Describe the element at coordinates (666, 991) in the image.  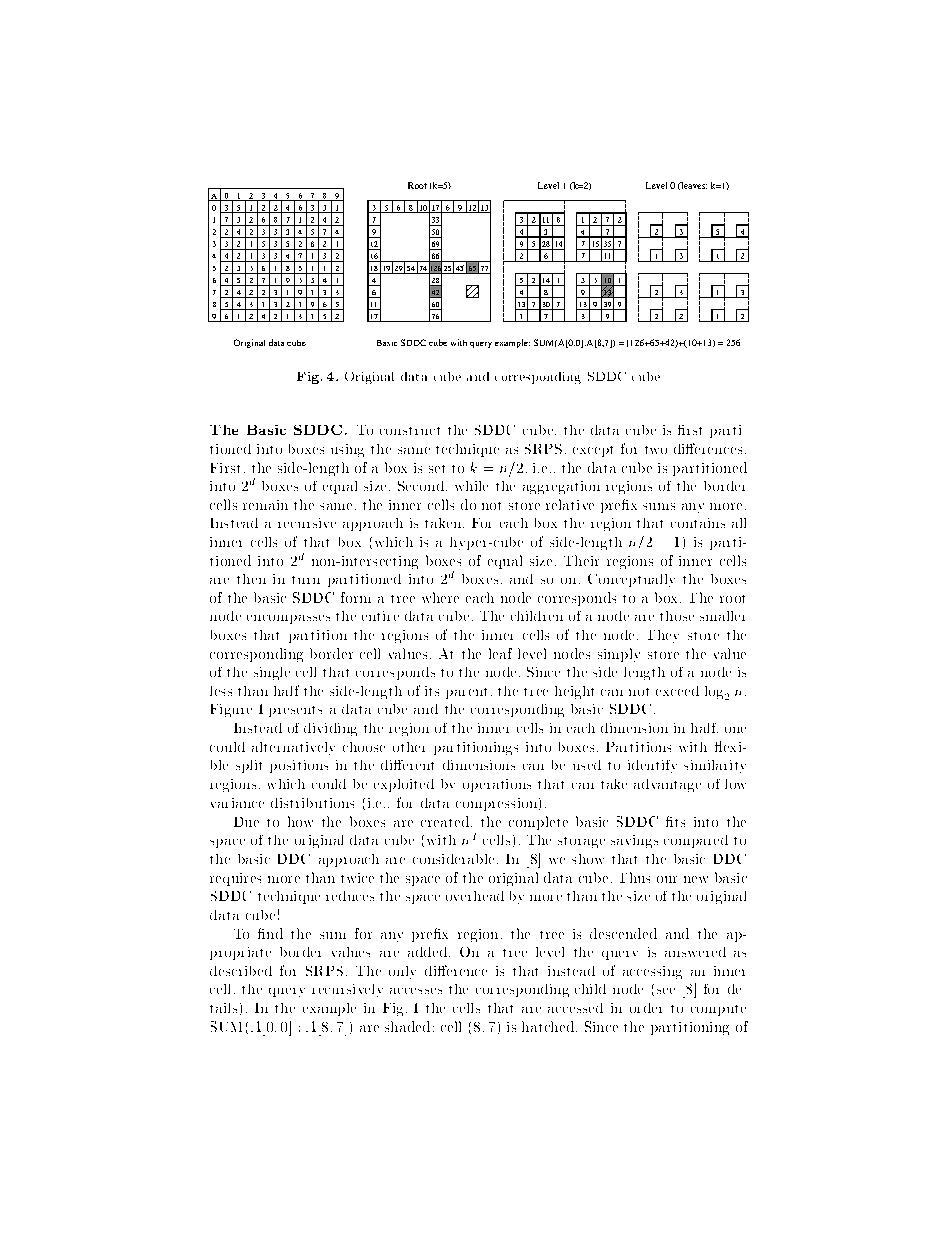
I see `see` at that location.
